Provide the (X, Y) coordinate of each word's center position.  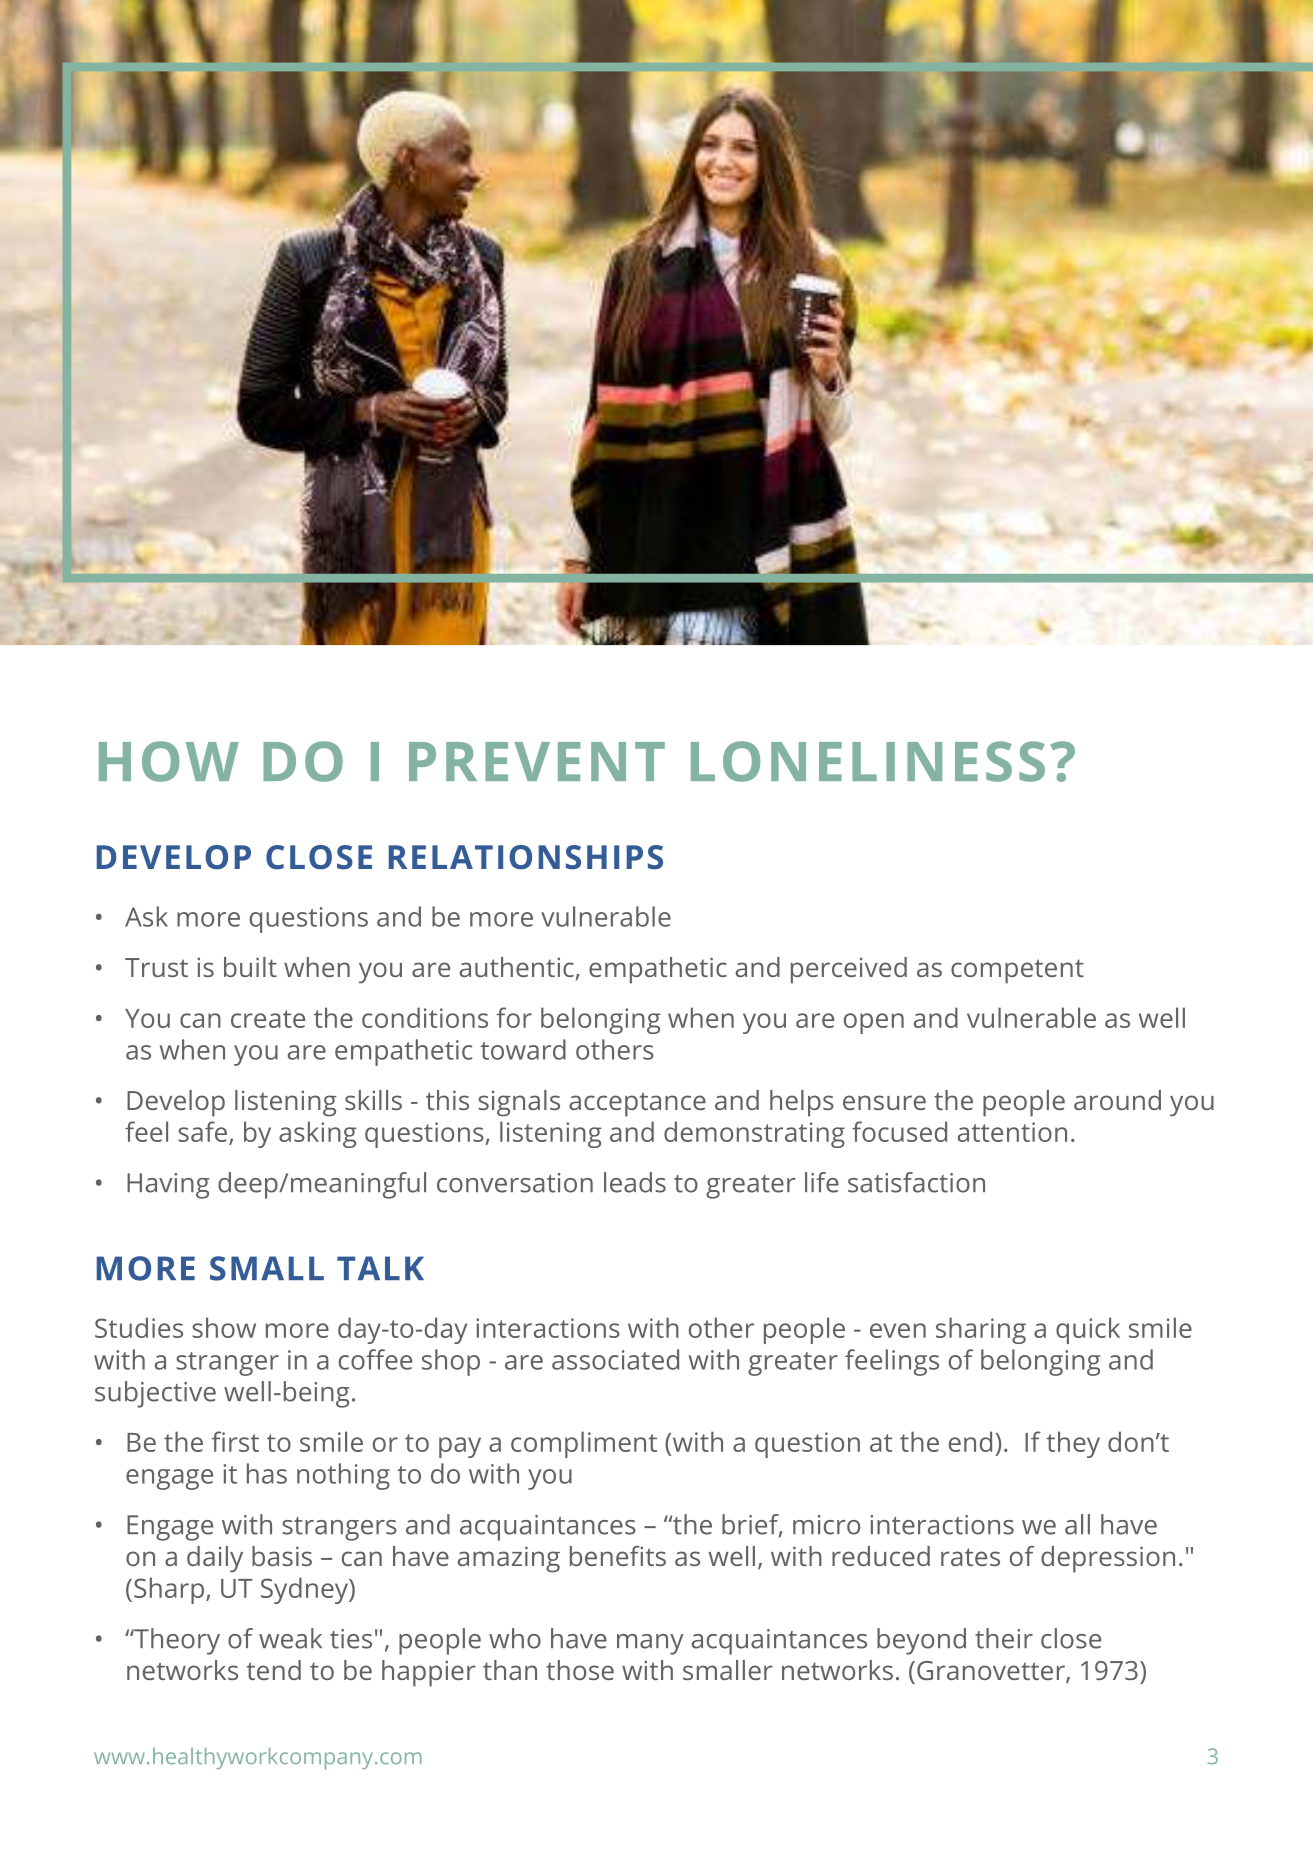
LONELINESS (868, 761)
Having (168, 1186)
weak (290, 1638)
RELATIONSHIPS (526, 857)
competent (1017, 971)
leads (635, 1182)
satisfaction (916, 1182)
